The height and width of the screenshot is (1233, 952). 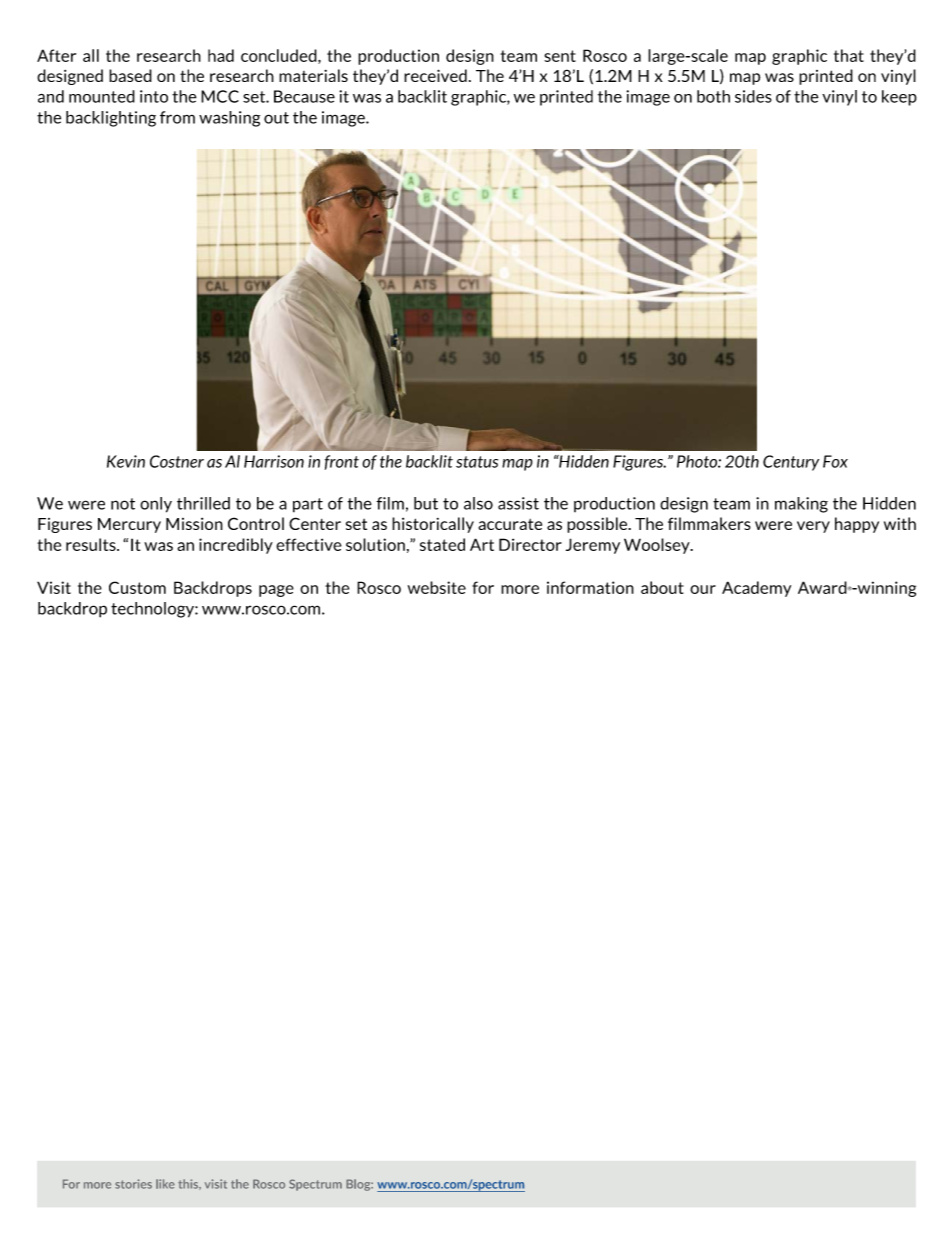 What do you see at coordinates (849, 55) in the screenshot?
I see `that` at bounding box center [849, 55].
